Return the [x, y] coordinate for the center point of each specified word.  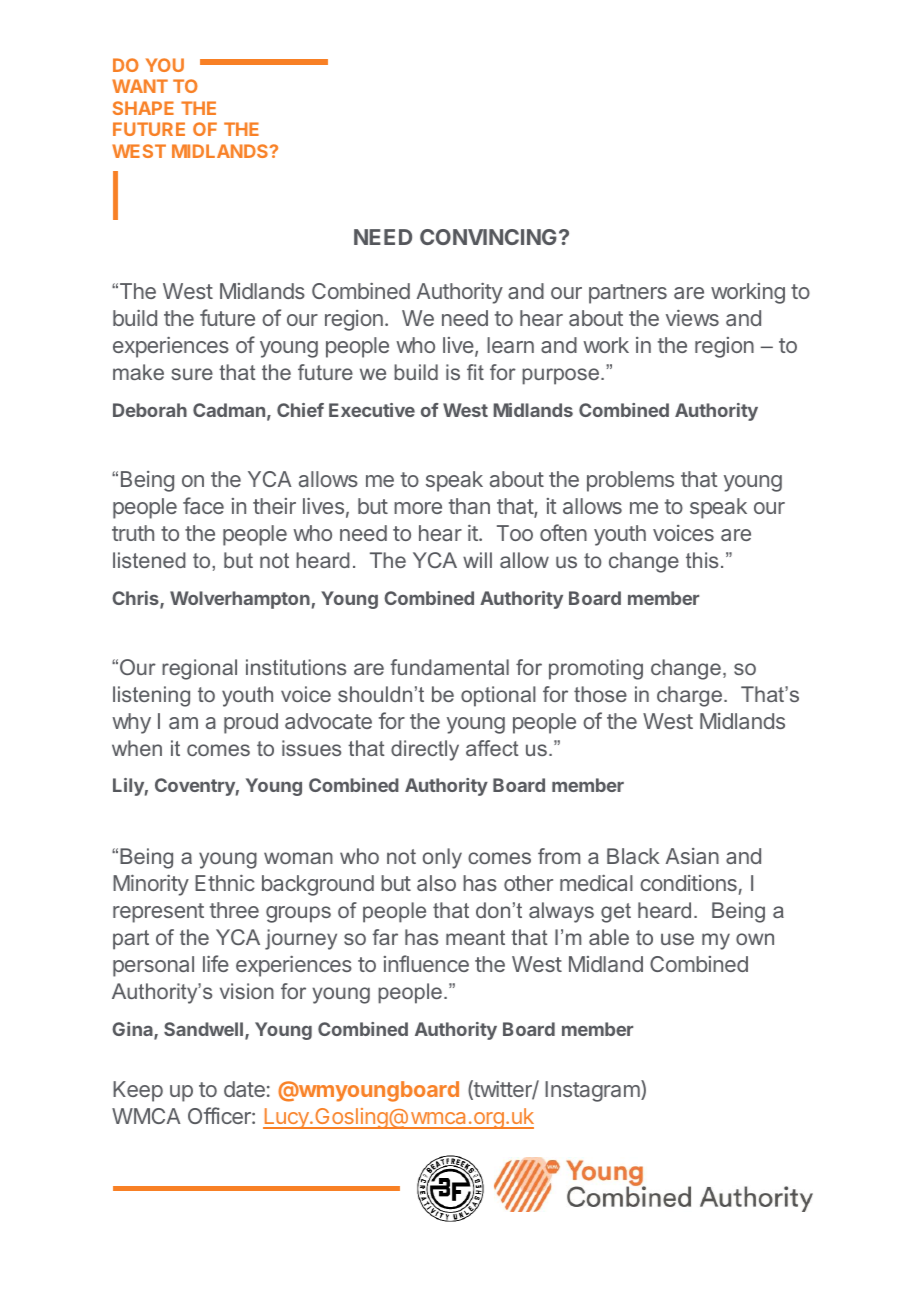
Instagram [593, 1091]
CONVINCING [488, 237]
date [244, 1089]
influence [426, 963]
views [692, 318]
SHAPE [143, 108]
